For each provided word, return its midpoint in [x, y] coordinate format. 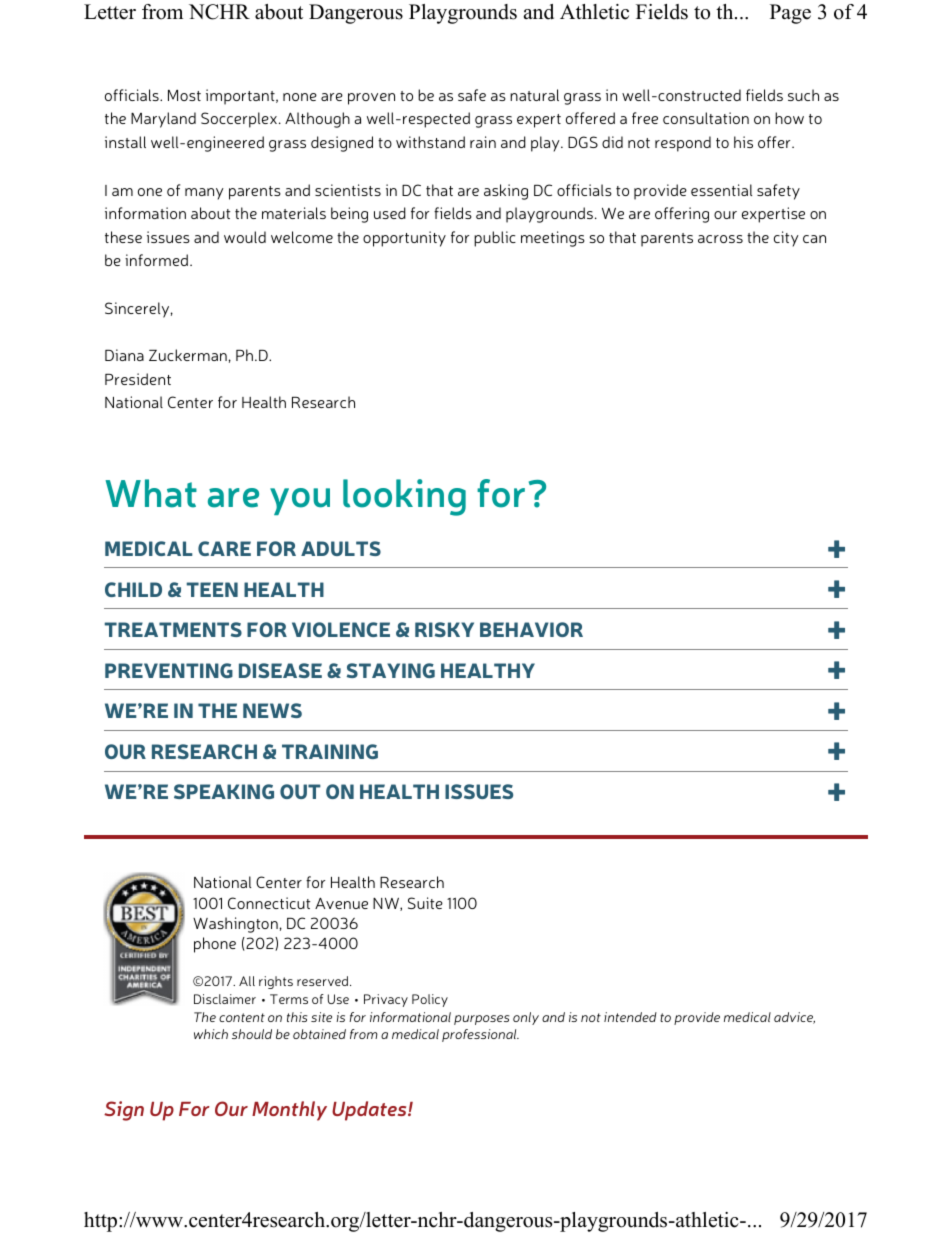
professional [480, 1035]
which [211, 1034]
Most [184, 95]
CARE [224, 548]
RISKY [444, 629]
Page [790, 14]
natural [534, 95]
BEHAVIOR [531, 629]
